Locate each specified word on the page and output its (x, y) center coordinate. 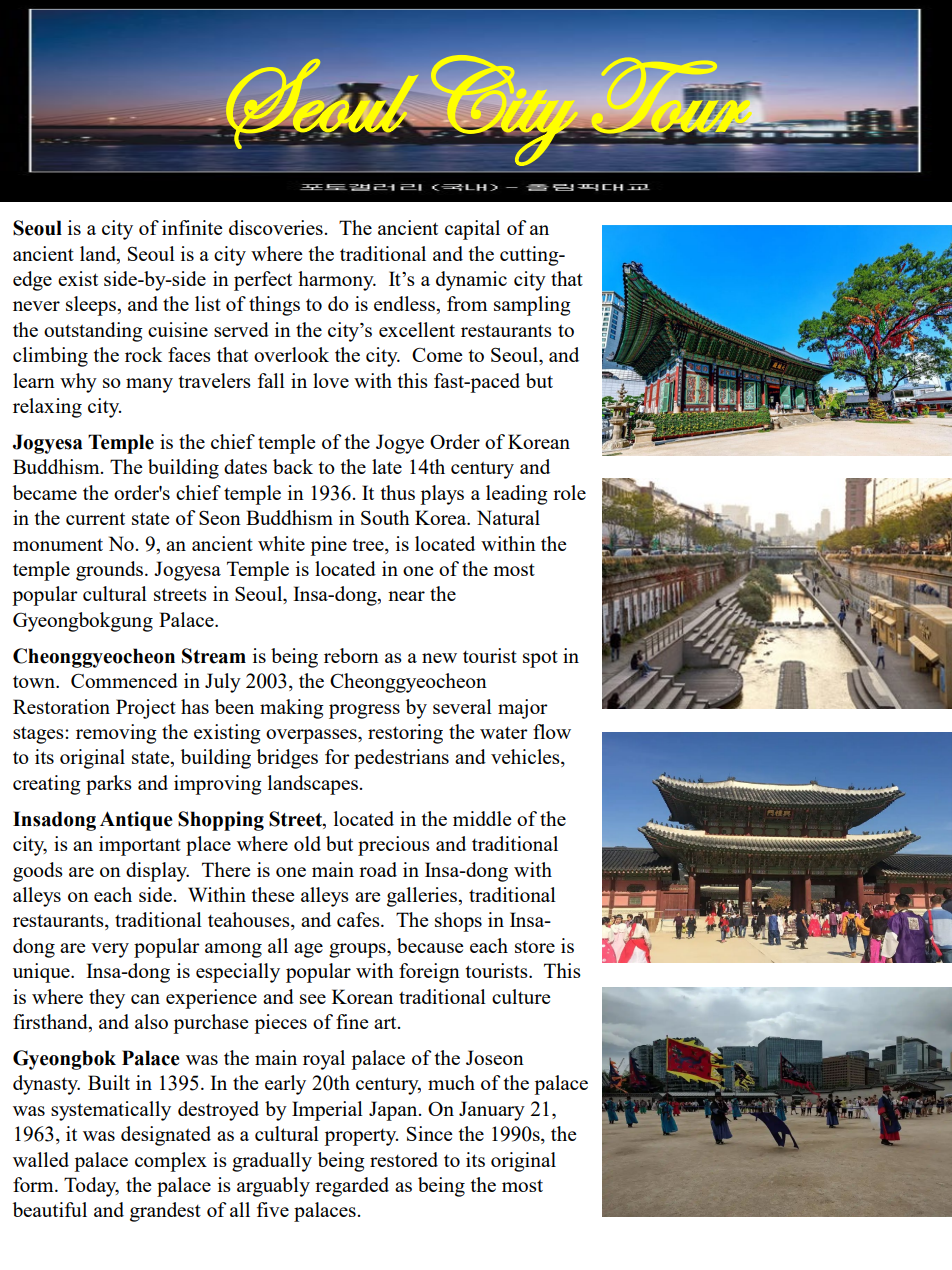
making (292, 709)
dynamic (471, 281)
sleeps (92, 306)
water (504, 733)
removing (116, 734)
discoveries (276, 227)
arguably (273, 1187)
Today (91, 1187)
